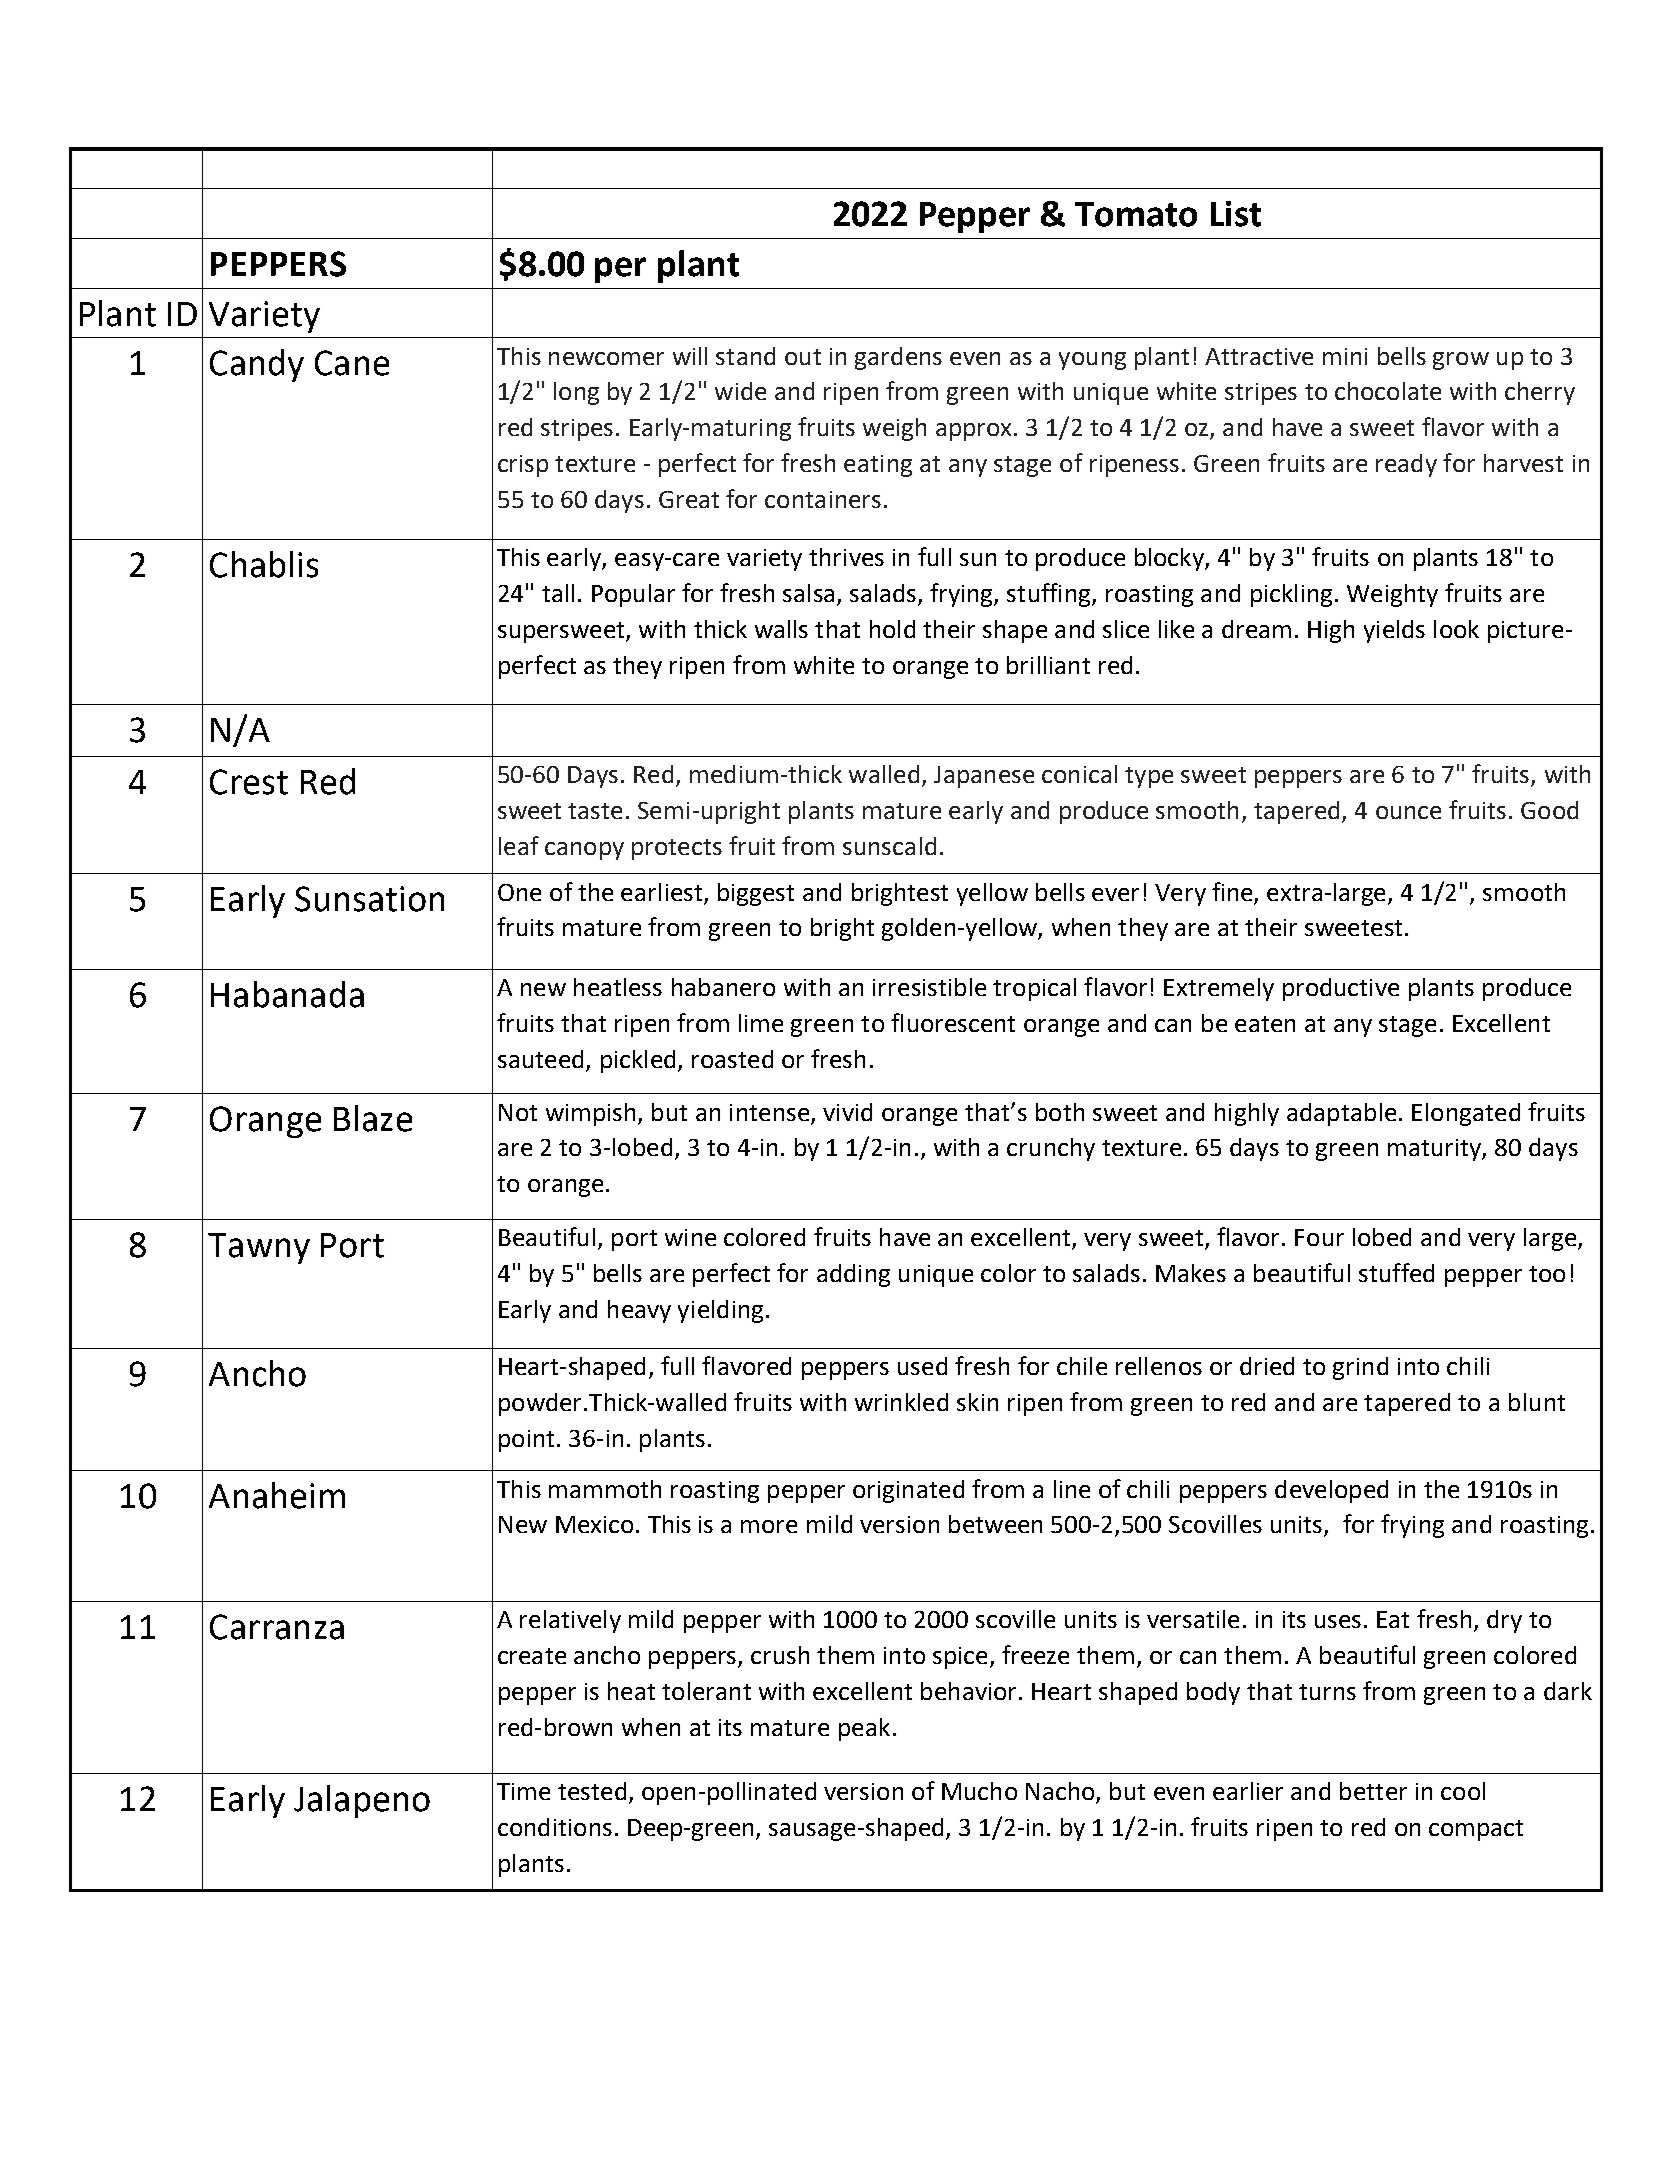 This page has width=1674, height=2166. What do you see at coordinates (898, 358) in the page?
I see `gardens` at bounding box center [898, 358].
